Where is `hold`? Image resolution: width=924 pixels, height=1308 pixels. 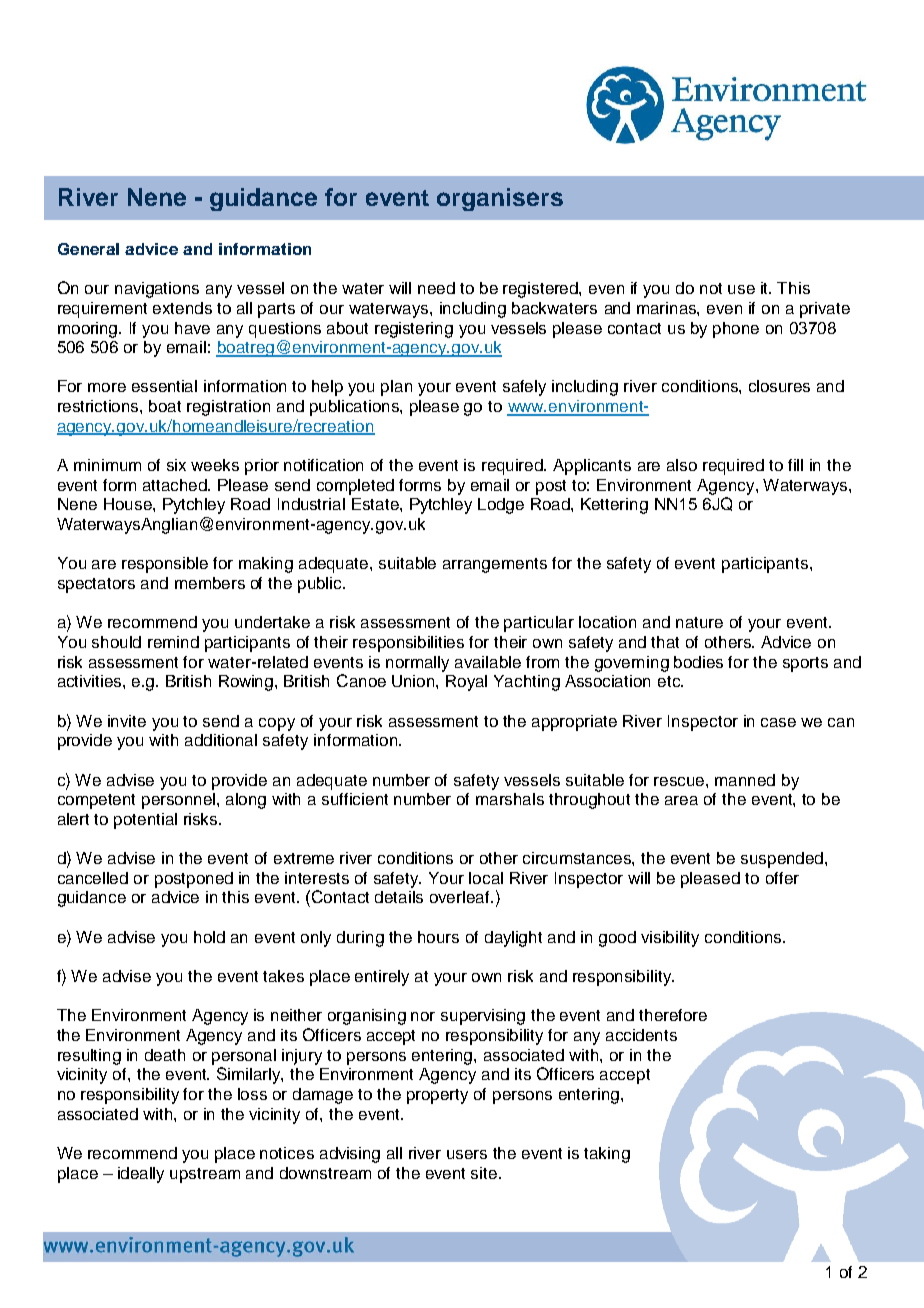
hold is located at coordinates (209, 937).
